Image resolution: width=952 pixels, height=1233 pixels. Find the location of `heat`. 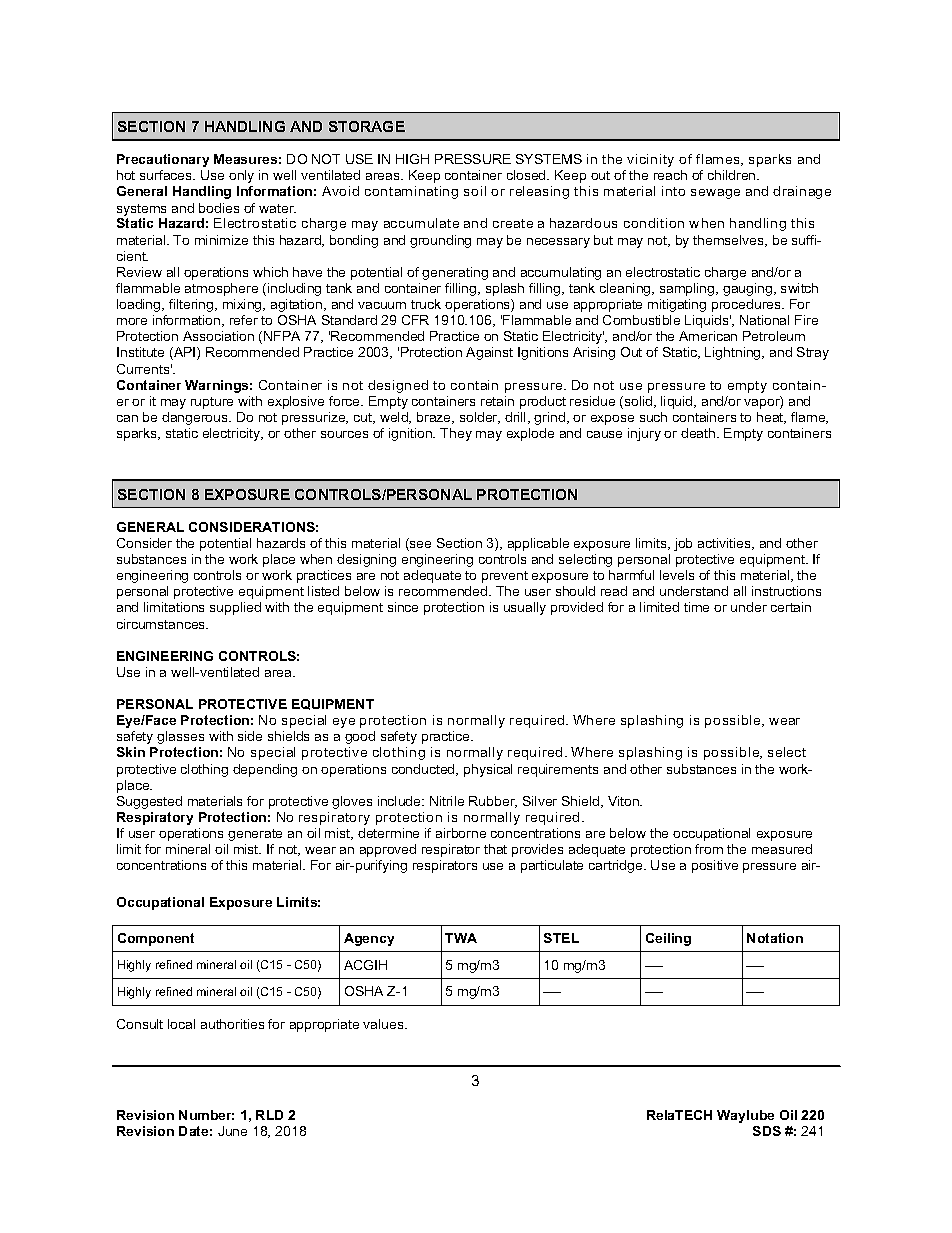

heat is located at coordinates (771, 418).
